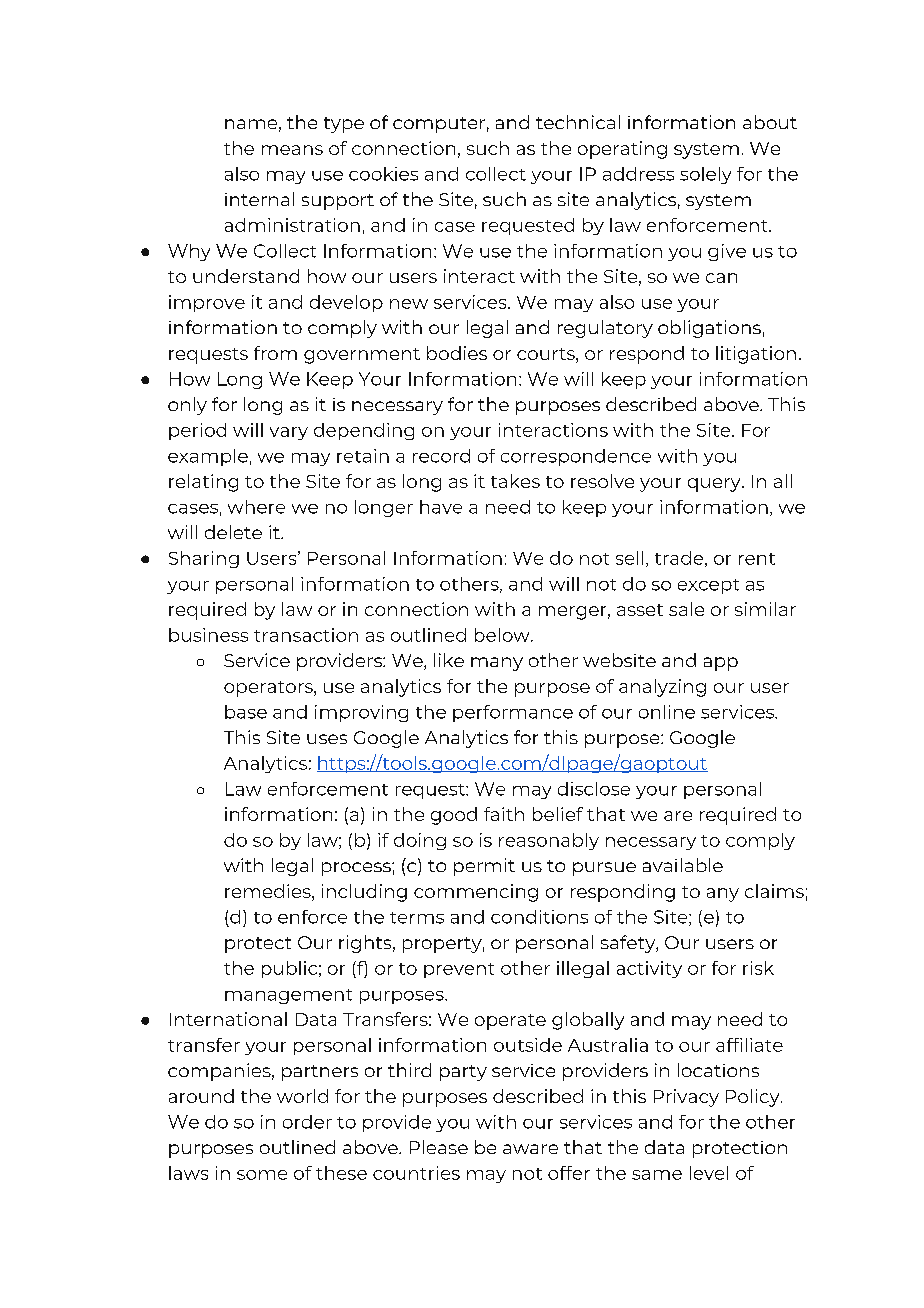 The width and height of the screenshot is (924, 1308). I want to click on operators, so click(269, 689).
